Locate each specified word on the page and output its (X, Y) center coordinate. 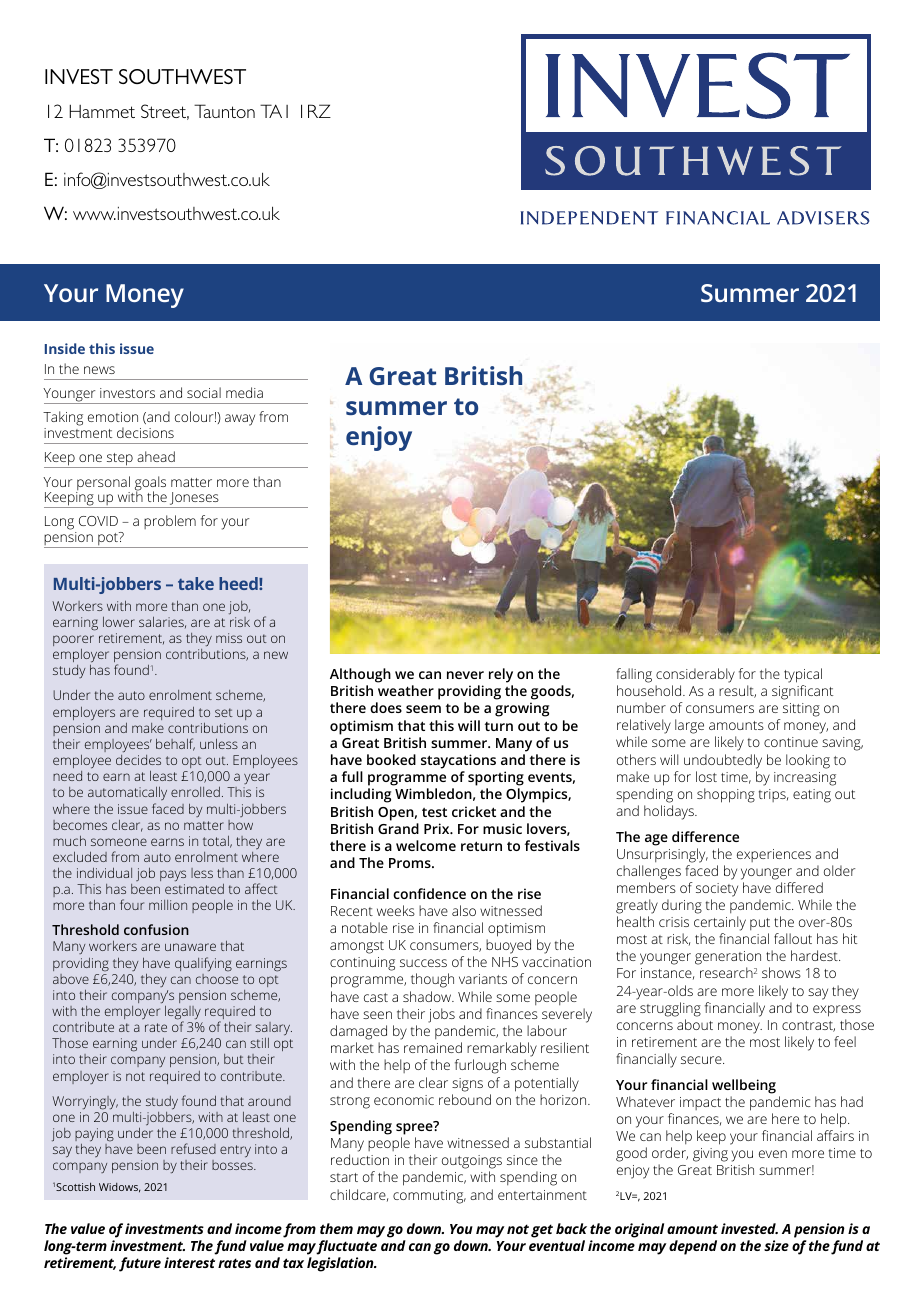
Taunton (224, 111)
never (465, 675)
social (204, 392)
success (423, 963)
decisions (145, 432)
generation (728, 959)
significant (802, 692)
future (140, 1264)
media (244, 392)
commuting (429, 1197)
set (224, 712)
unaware (190, 947)
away (240, 420)
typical (803, 675)
